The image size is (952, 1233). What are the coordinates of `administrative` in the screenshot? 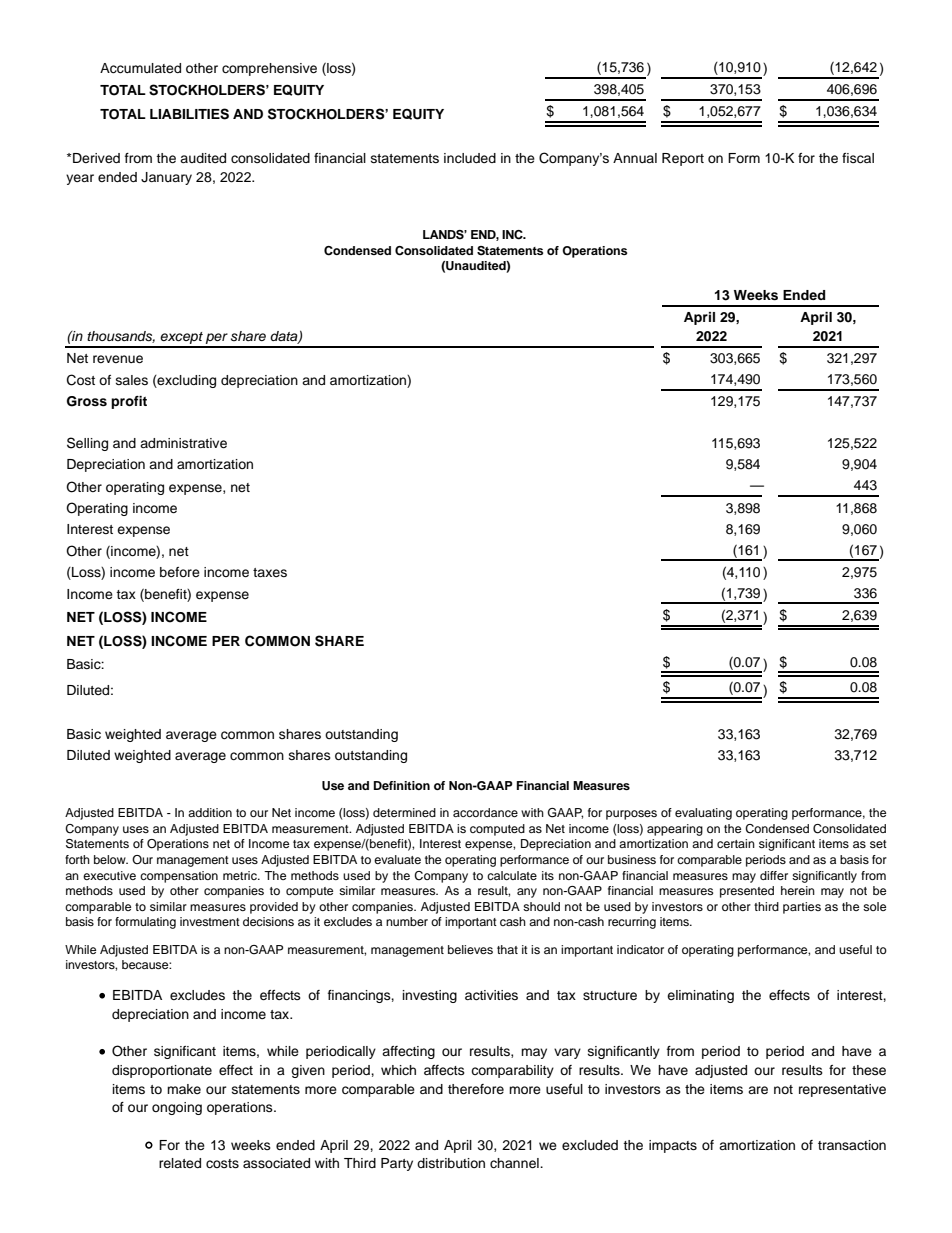 It's located at (183, 443).
